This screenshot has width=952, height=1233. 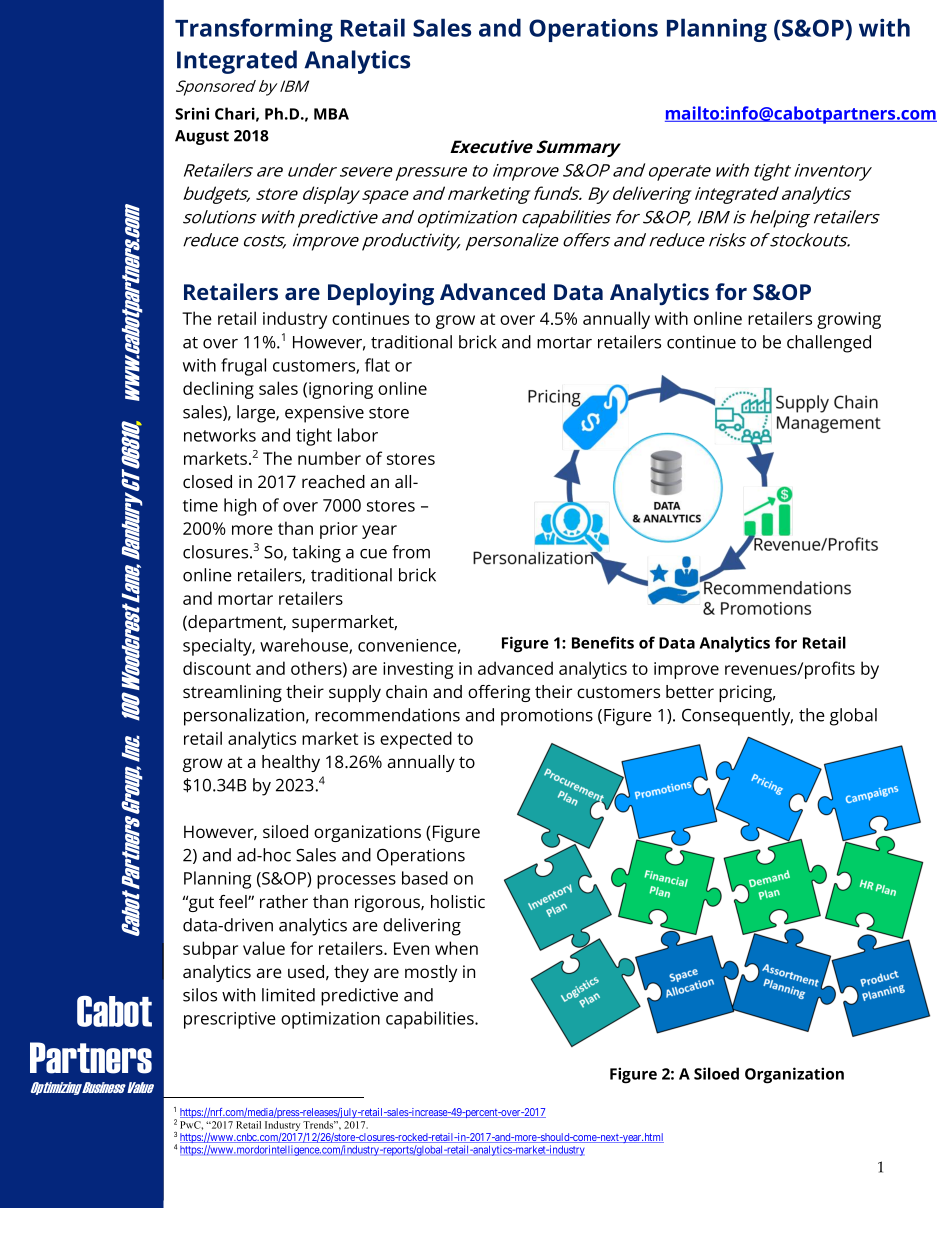 I want to click on MBA, so click(x=331, y=114).
